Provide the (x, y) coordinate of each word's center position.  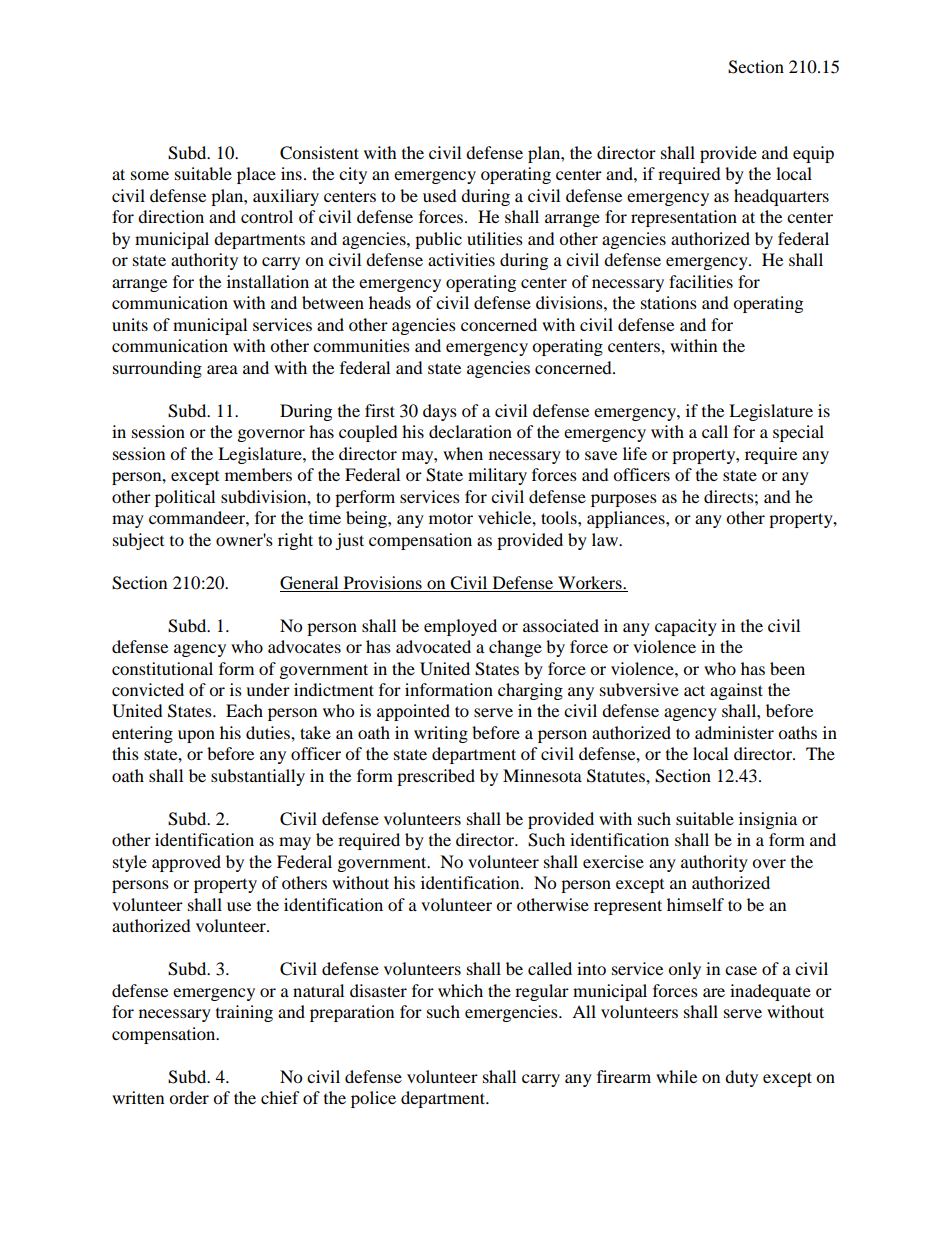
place (256, 175)
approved (186, 863)
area (222, 369)
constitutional (162, 668)
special (798, 433)
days (440, 412)
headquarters (781, 197)
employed (460, 627)
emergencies (512, 1013)
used (440, 195)
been (787, 668)
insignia (768, 820)
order (189, 1097)
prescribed (436, 777)
